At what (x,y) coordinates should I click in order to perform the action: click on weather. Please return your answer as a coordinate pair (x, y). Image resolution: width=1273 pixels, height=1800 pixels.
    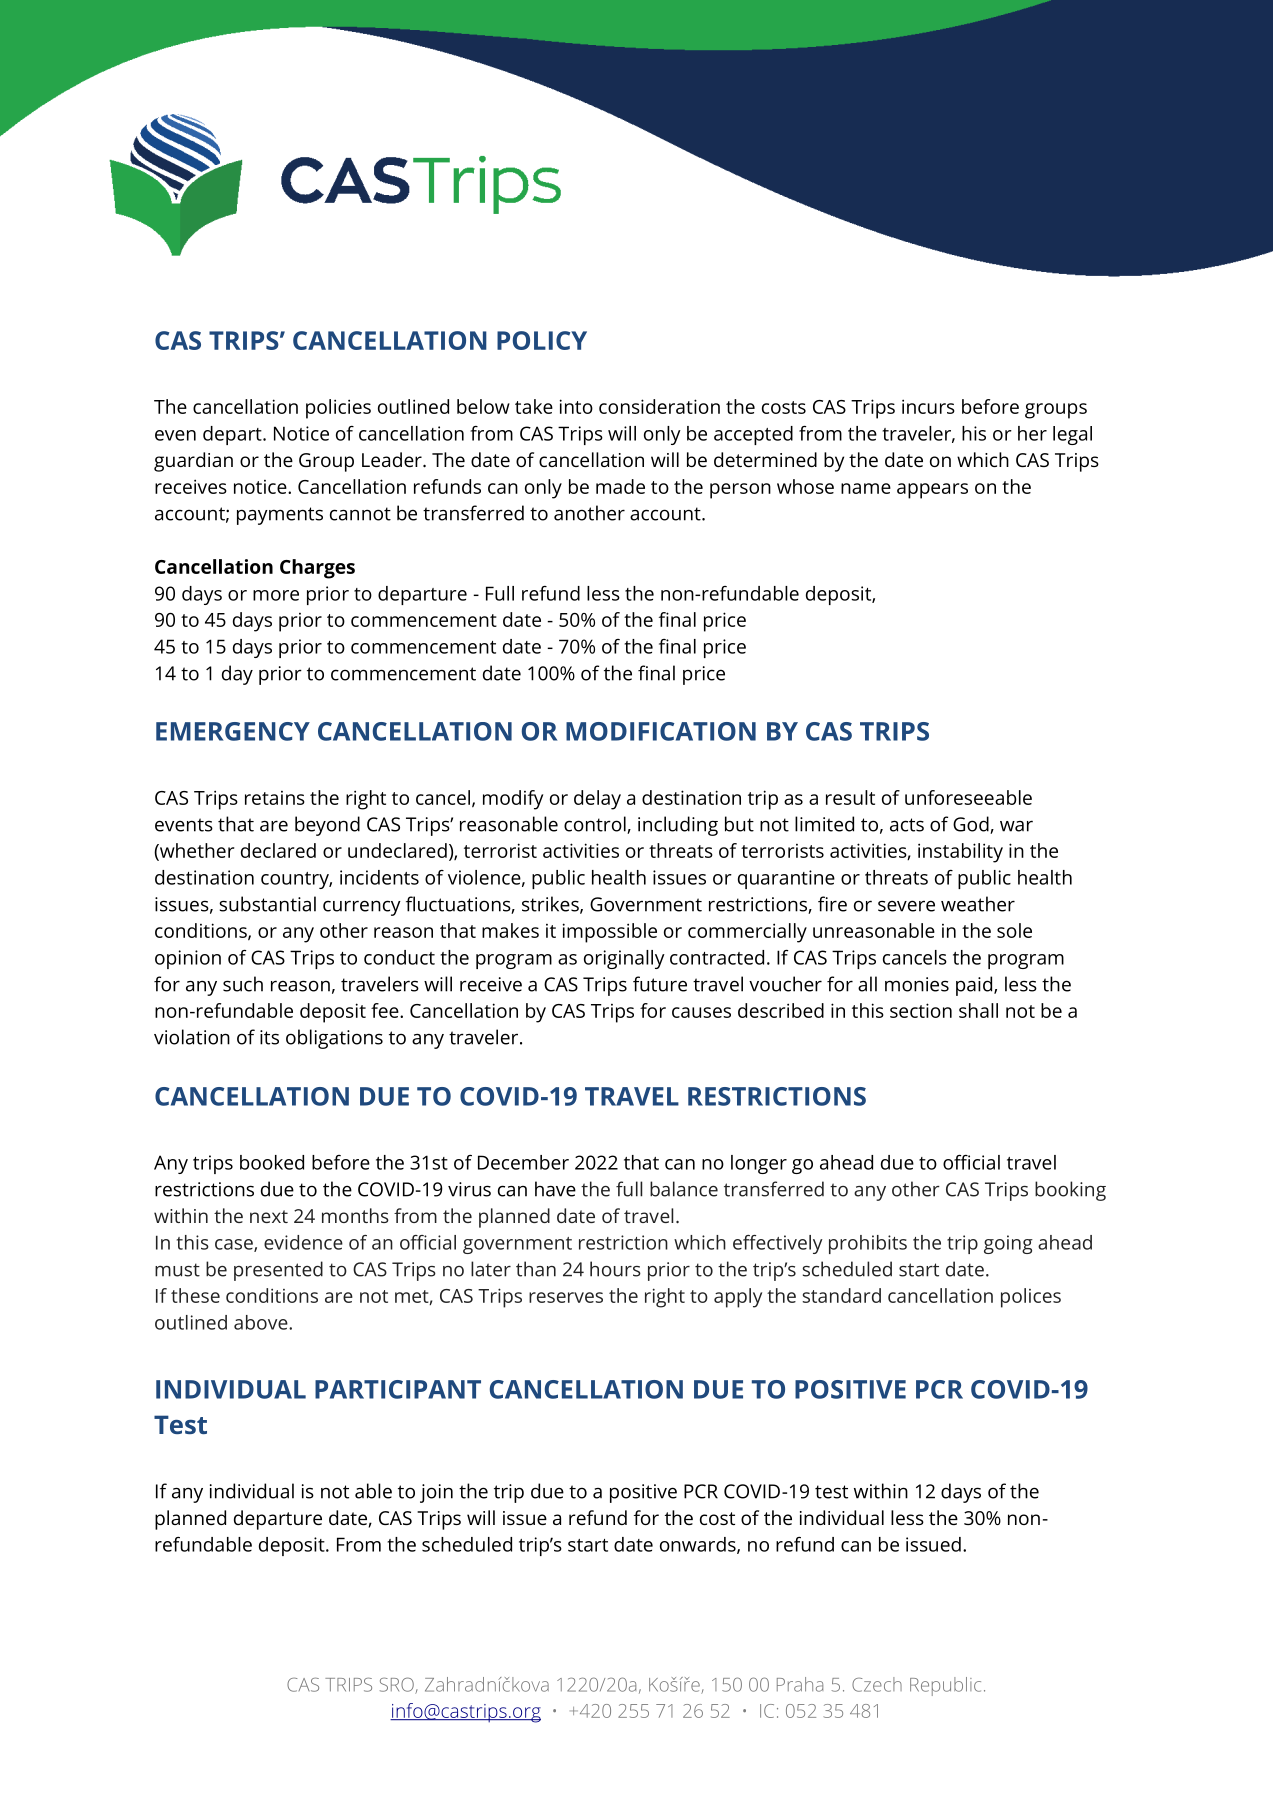
    Looking at the image, I should click on (978, 904).
